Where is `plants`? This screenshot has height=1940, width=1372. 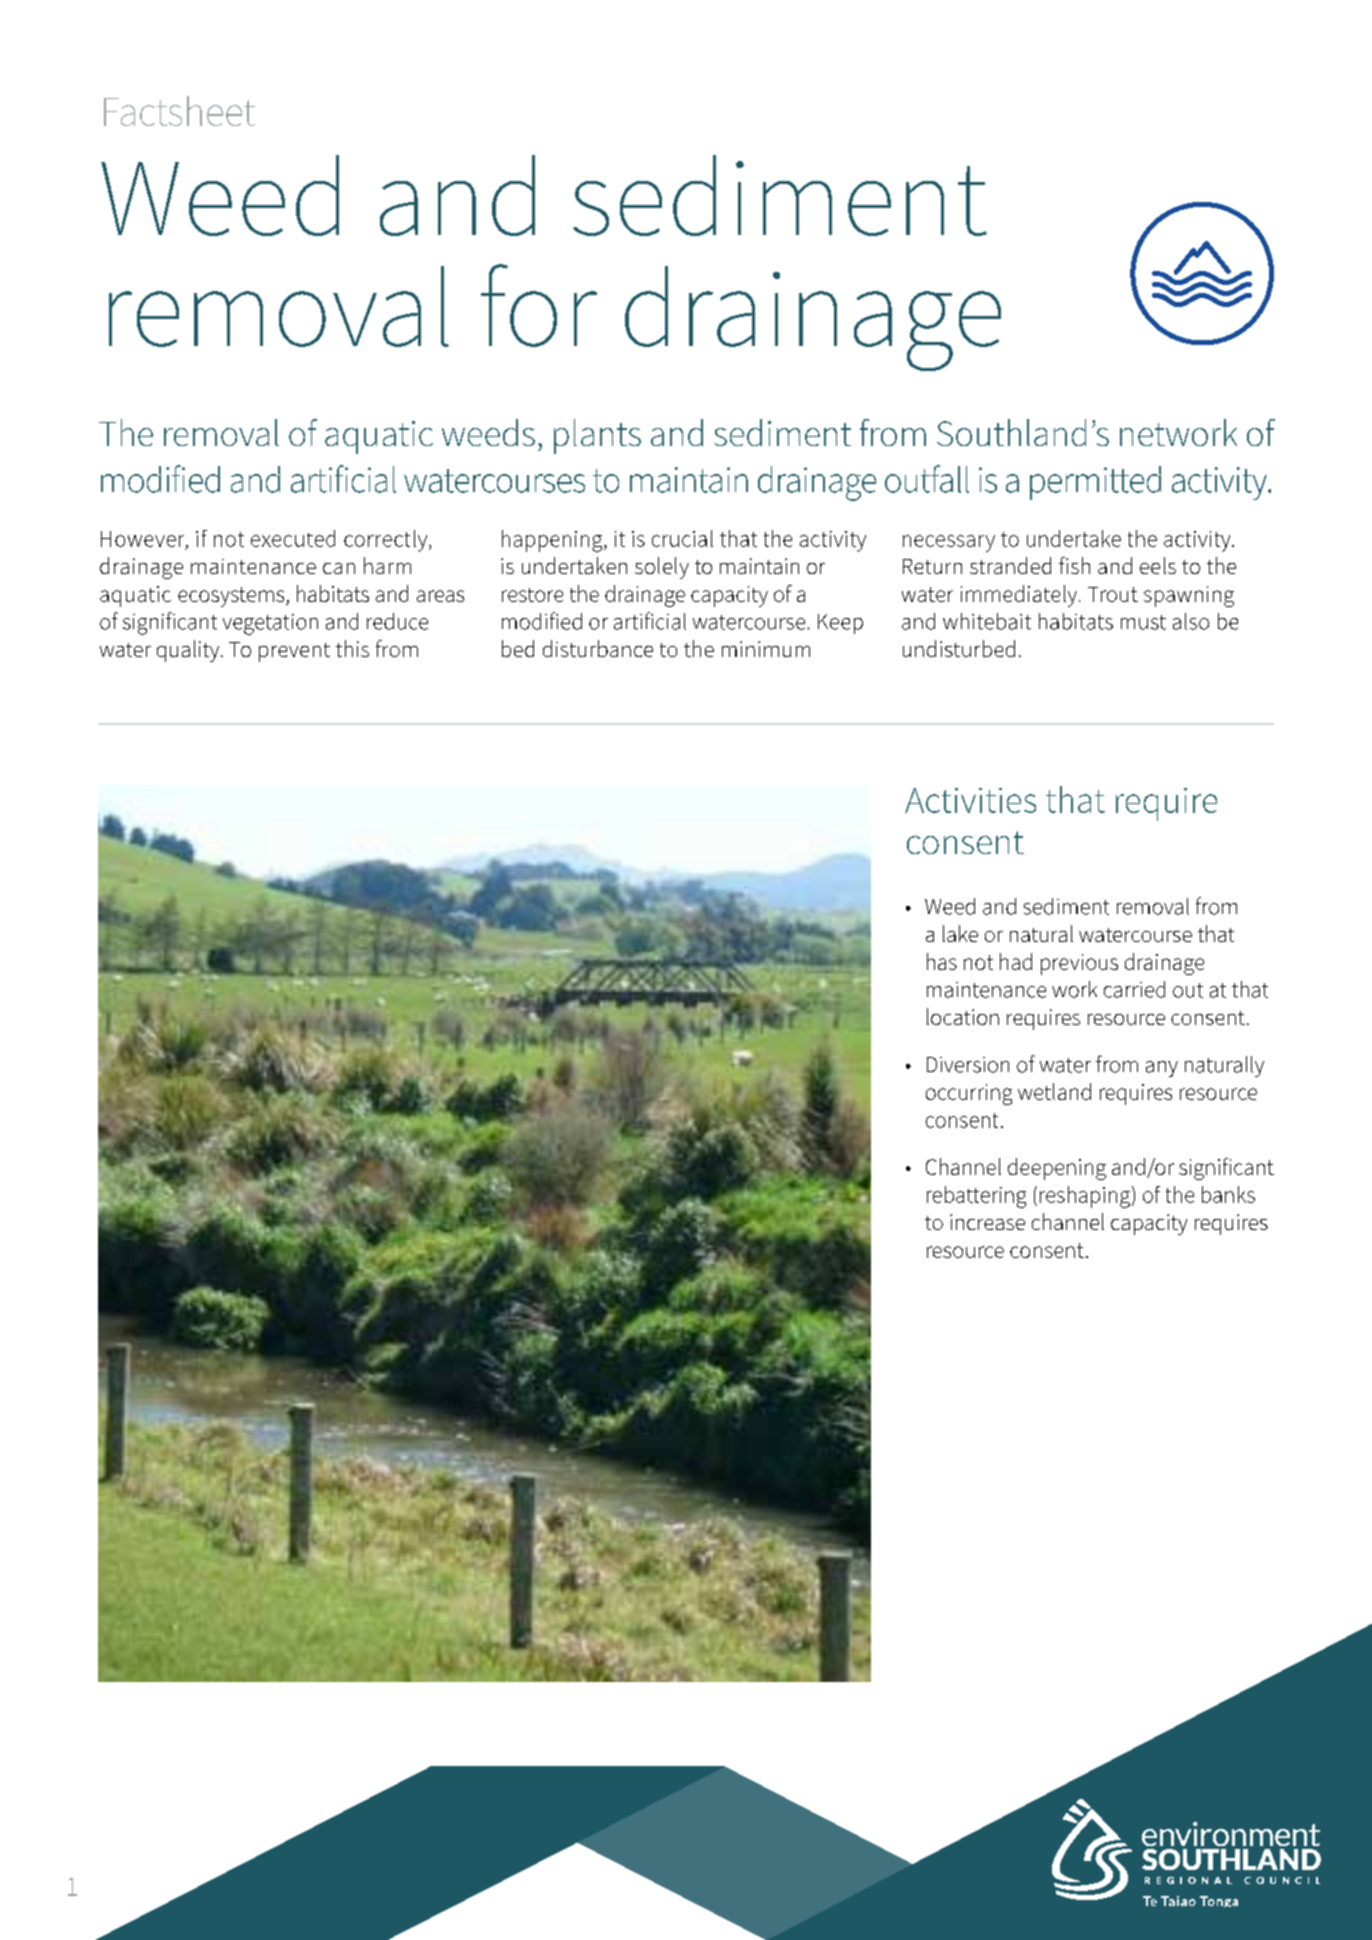
plants is located at coordinates (597, 436).
